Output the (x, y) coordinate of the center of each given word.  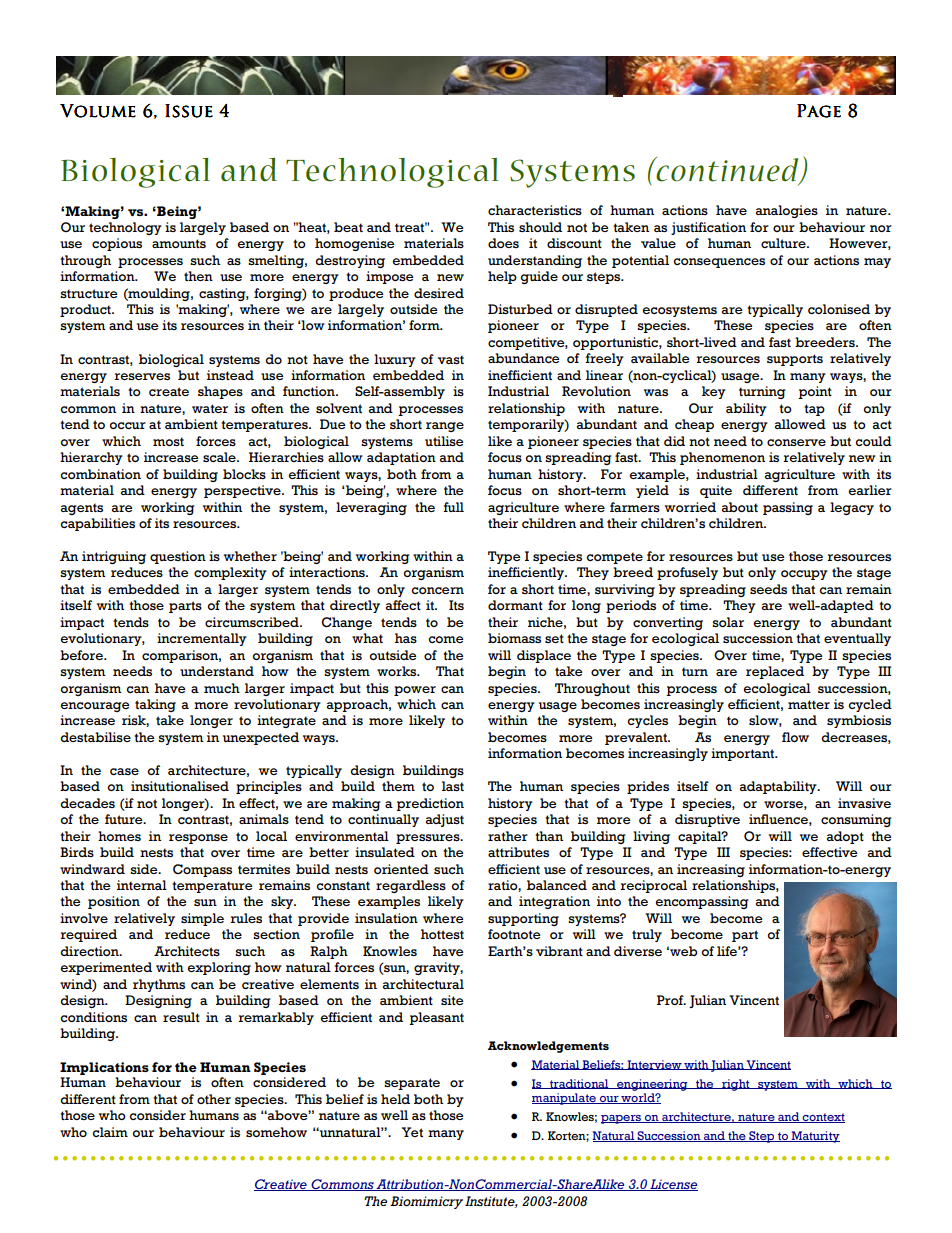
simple (202, 919)
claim (110, 1132)
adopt (845, 837)
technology (125, 228)
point (815, 392)
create (169, 391)
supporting (523, 919)
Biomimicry (426, 1202)
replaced (775, 672)
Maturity (814, 1137)
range (445, 427)
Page (819, 111)
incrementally (202, 639)
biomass (514, 638)
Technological (392, 173)
